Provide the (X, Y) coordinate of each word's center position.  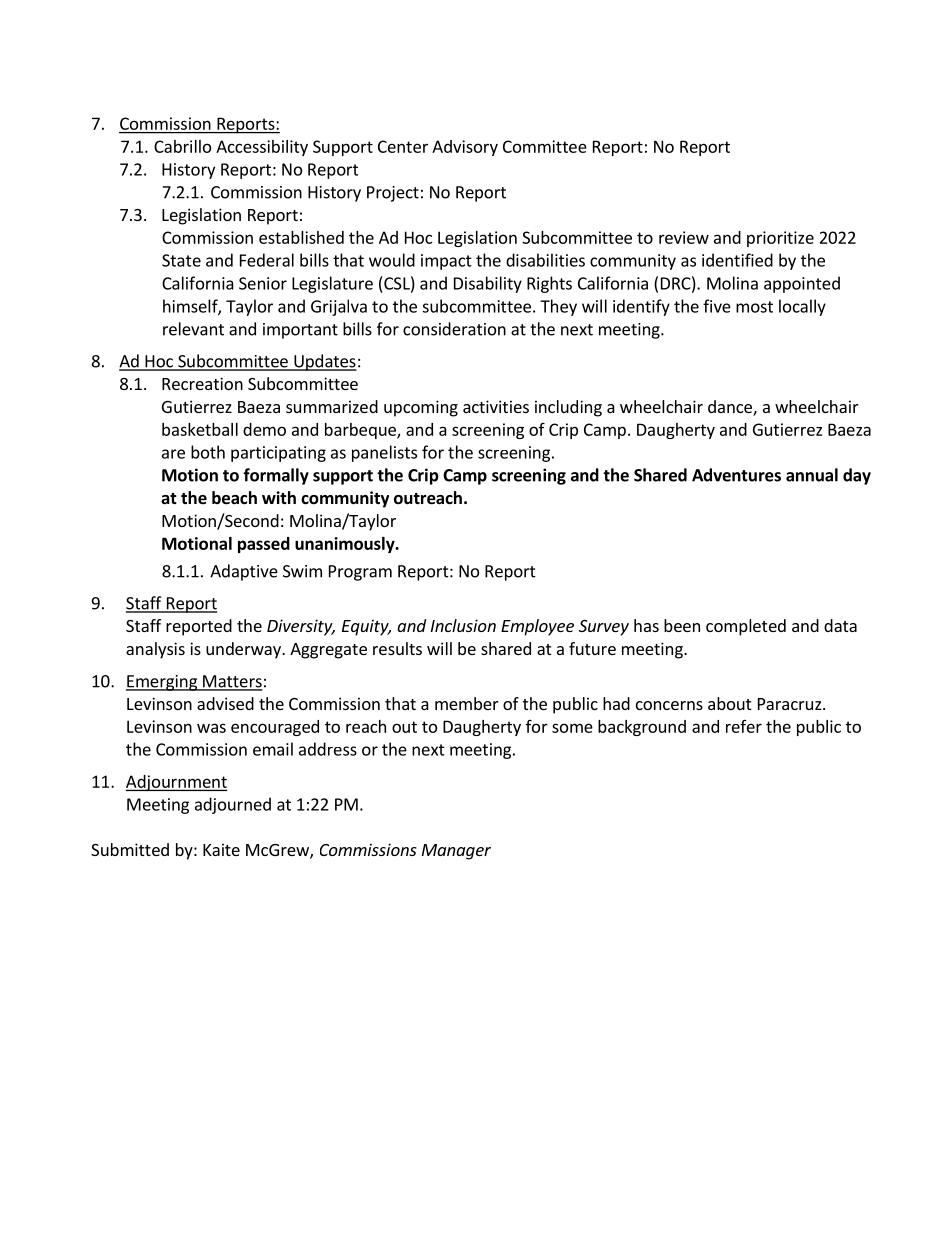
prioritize (780, 239)
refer (744, 726)
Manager (456, 852)
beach (234, 498)
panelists (384, 453)
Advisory (465, 148)
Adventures (736, 475)
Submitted (130, 849)
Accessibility (262, 148)
